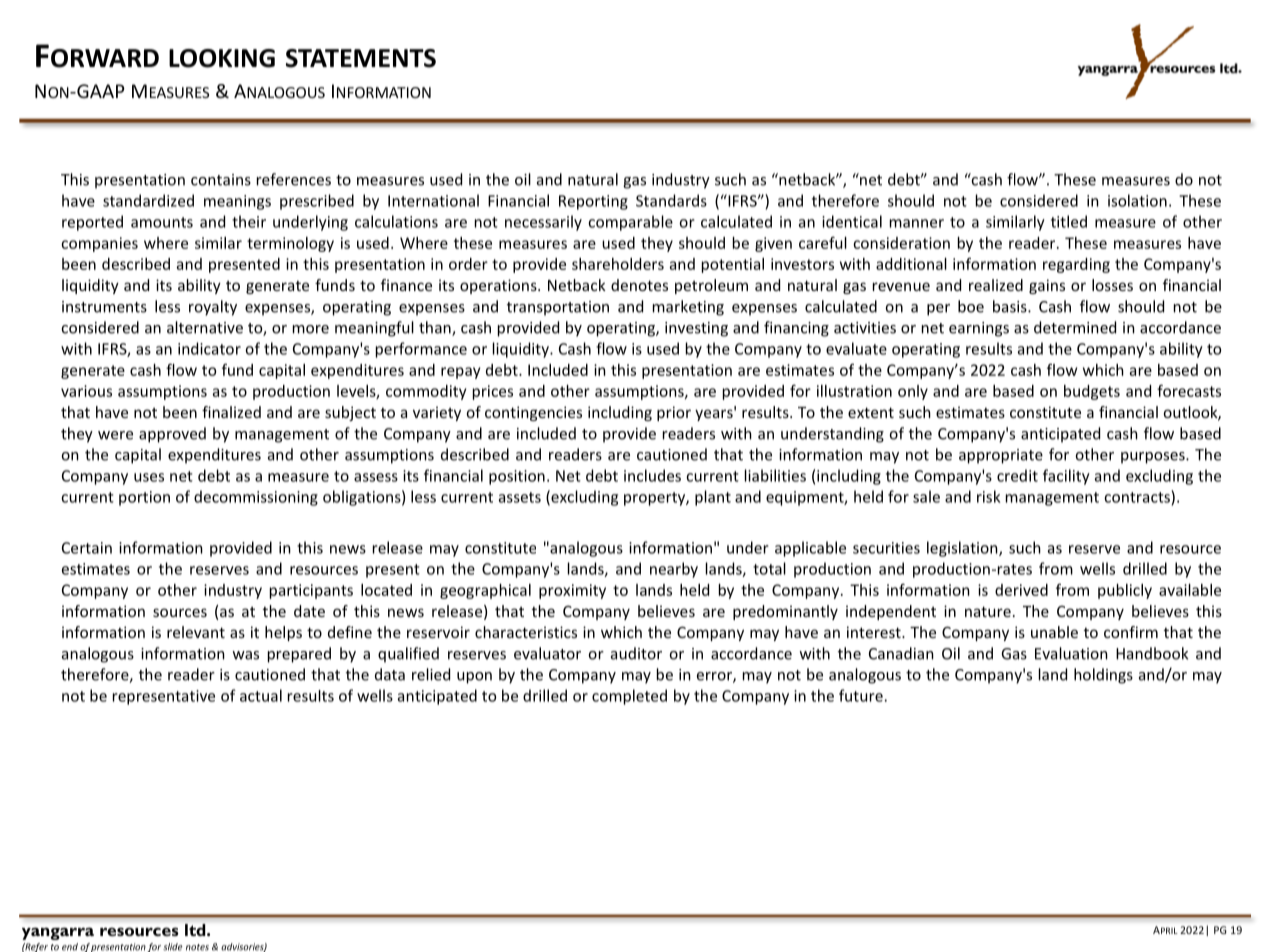 This screenshot has width=1270, height=952. I want to click on STATEMENTS, so click(361, 58).
